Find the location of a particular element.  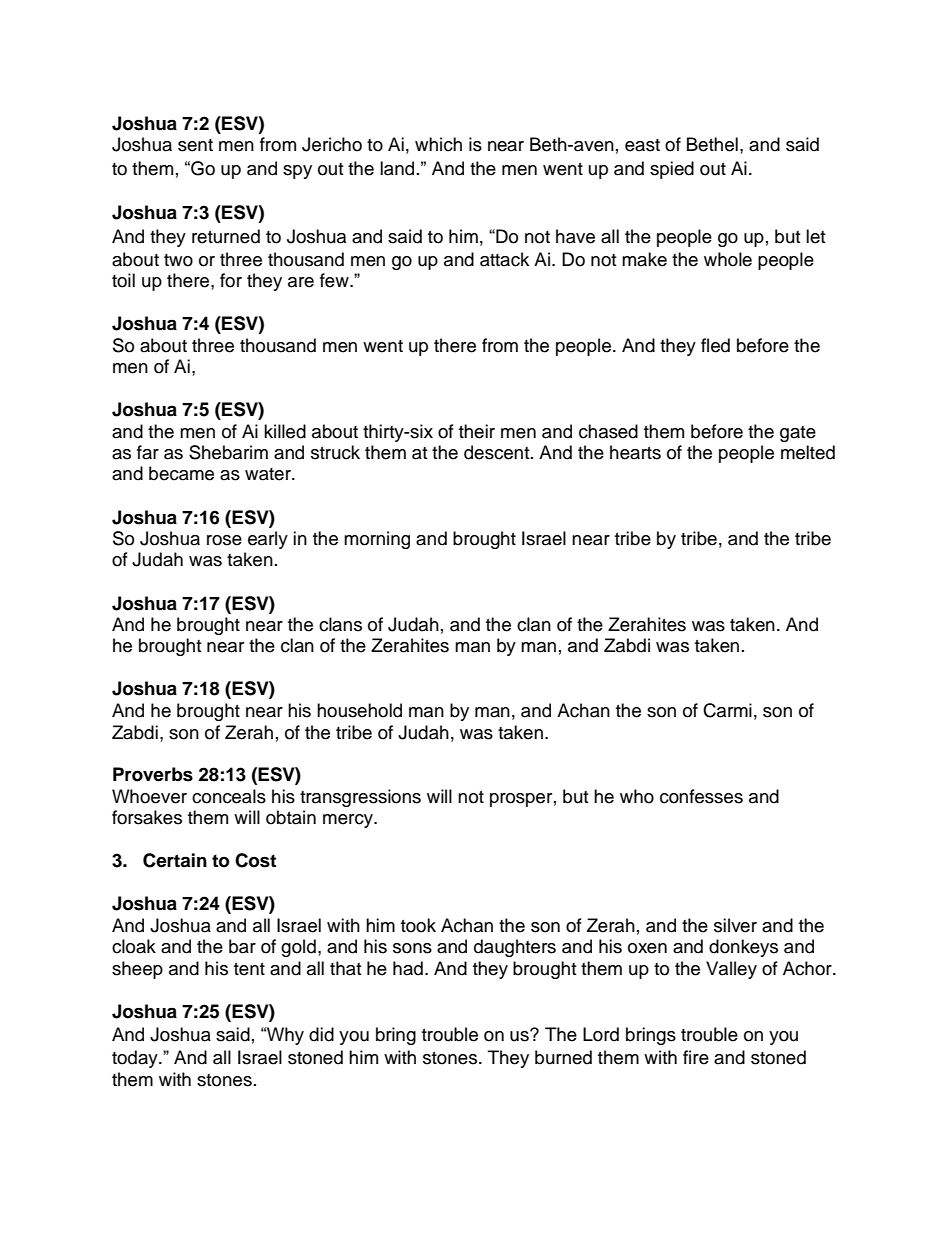

sent is located at coordinates (195, 145).
